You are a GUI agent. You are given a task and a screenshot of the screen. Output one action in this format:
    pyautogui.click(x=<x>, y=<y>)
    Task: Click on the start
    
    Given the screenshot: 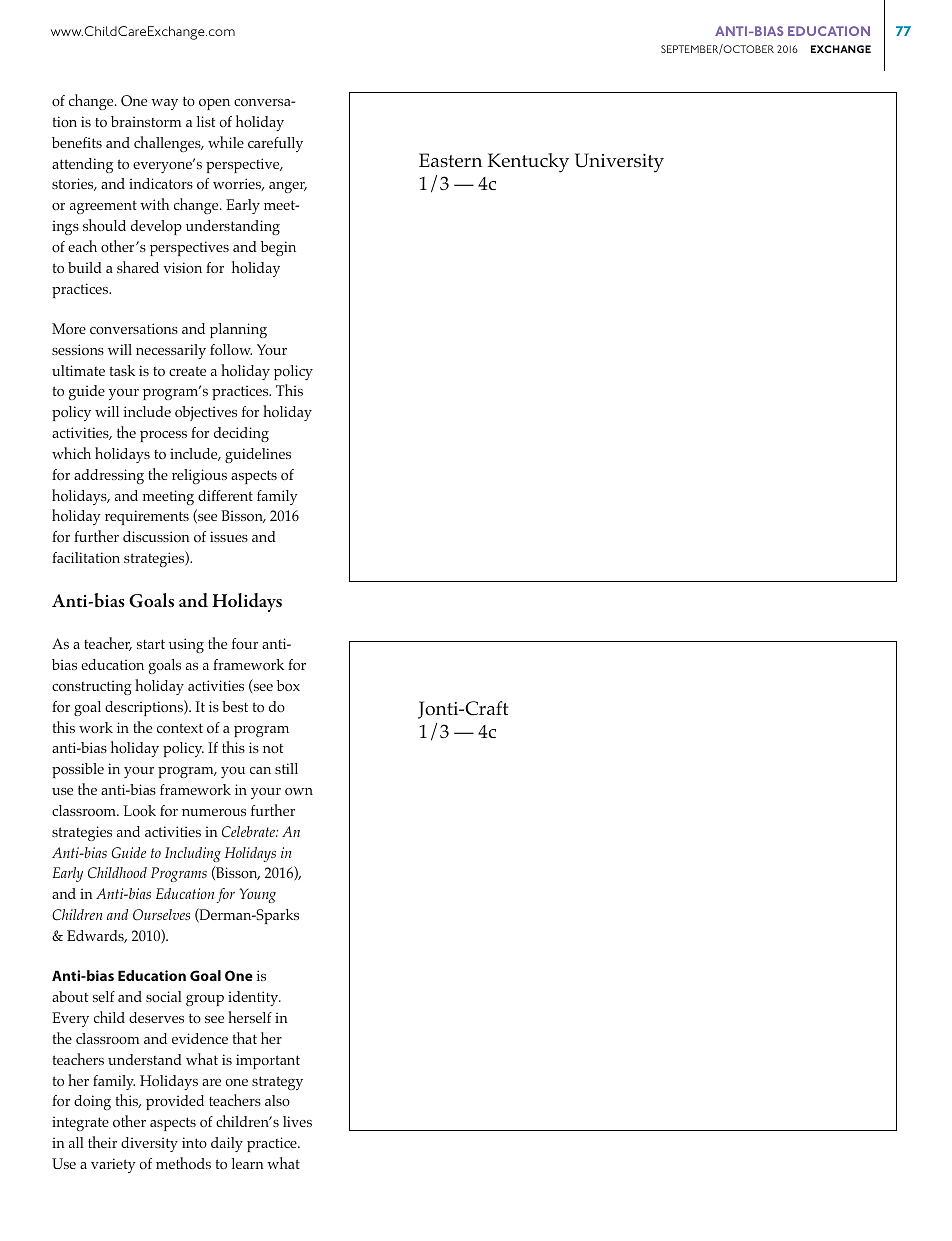 What is the action you would take?
    pyautogui.click(x=151, y=644)
